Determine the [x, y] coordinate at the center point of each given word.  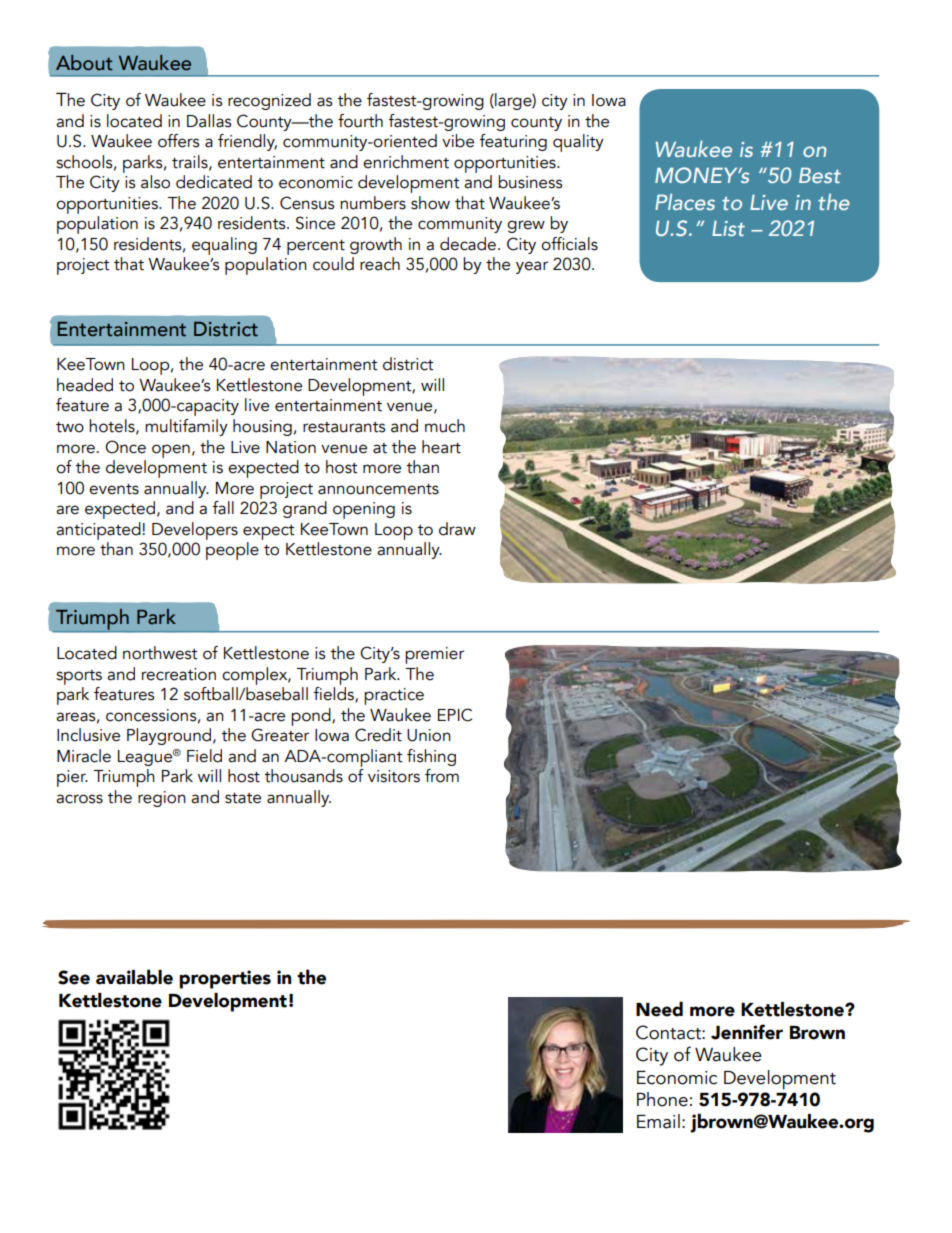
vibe [458, 141]
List [728, 228]
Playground [170, 736]
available [134, 977]
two [70, 427]
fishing [431, 757]
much [445, 426]
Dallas [209, 121]
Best [820, 175]
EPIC [455, 715]
